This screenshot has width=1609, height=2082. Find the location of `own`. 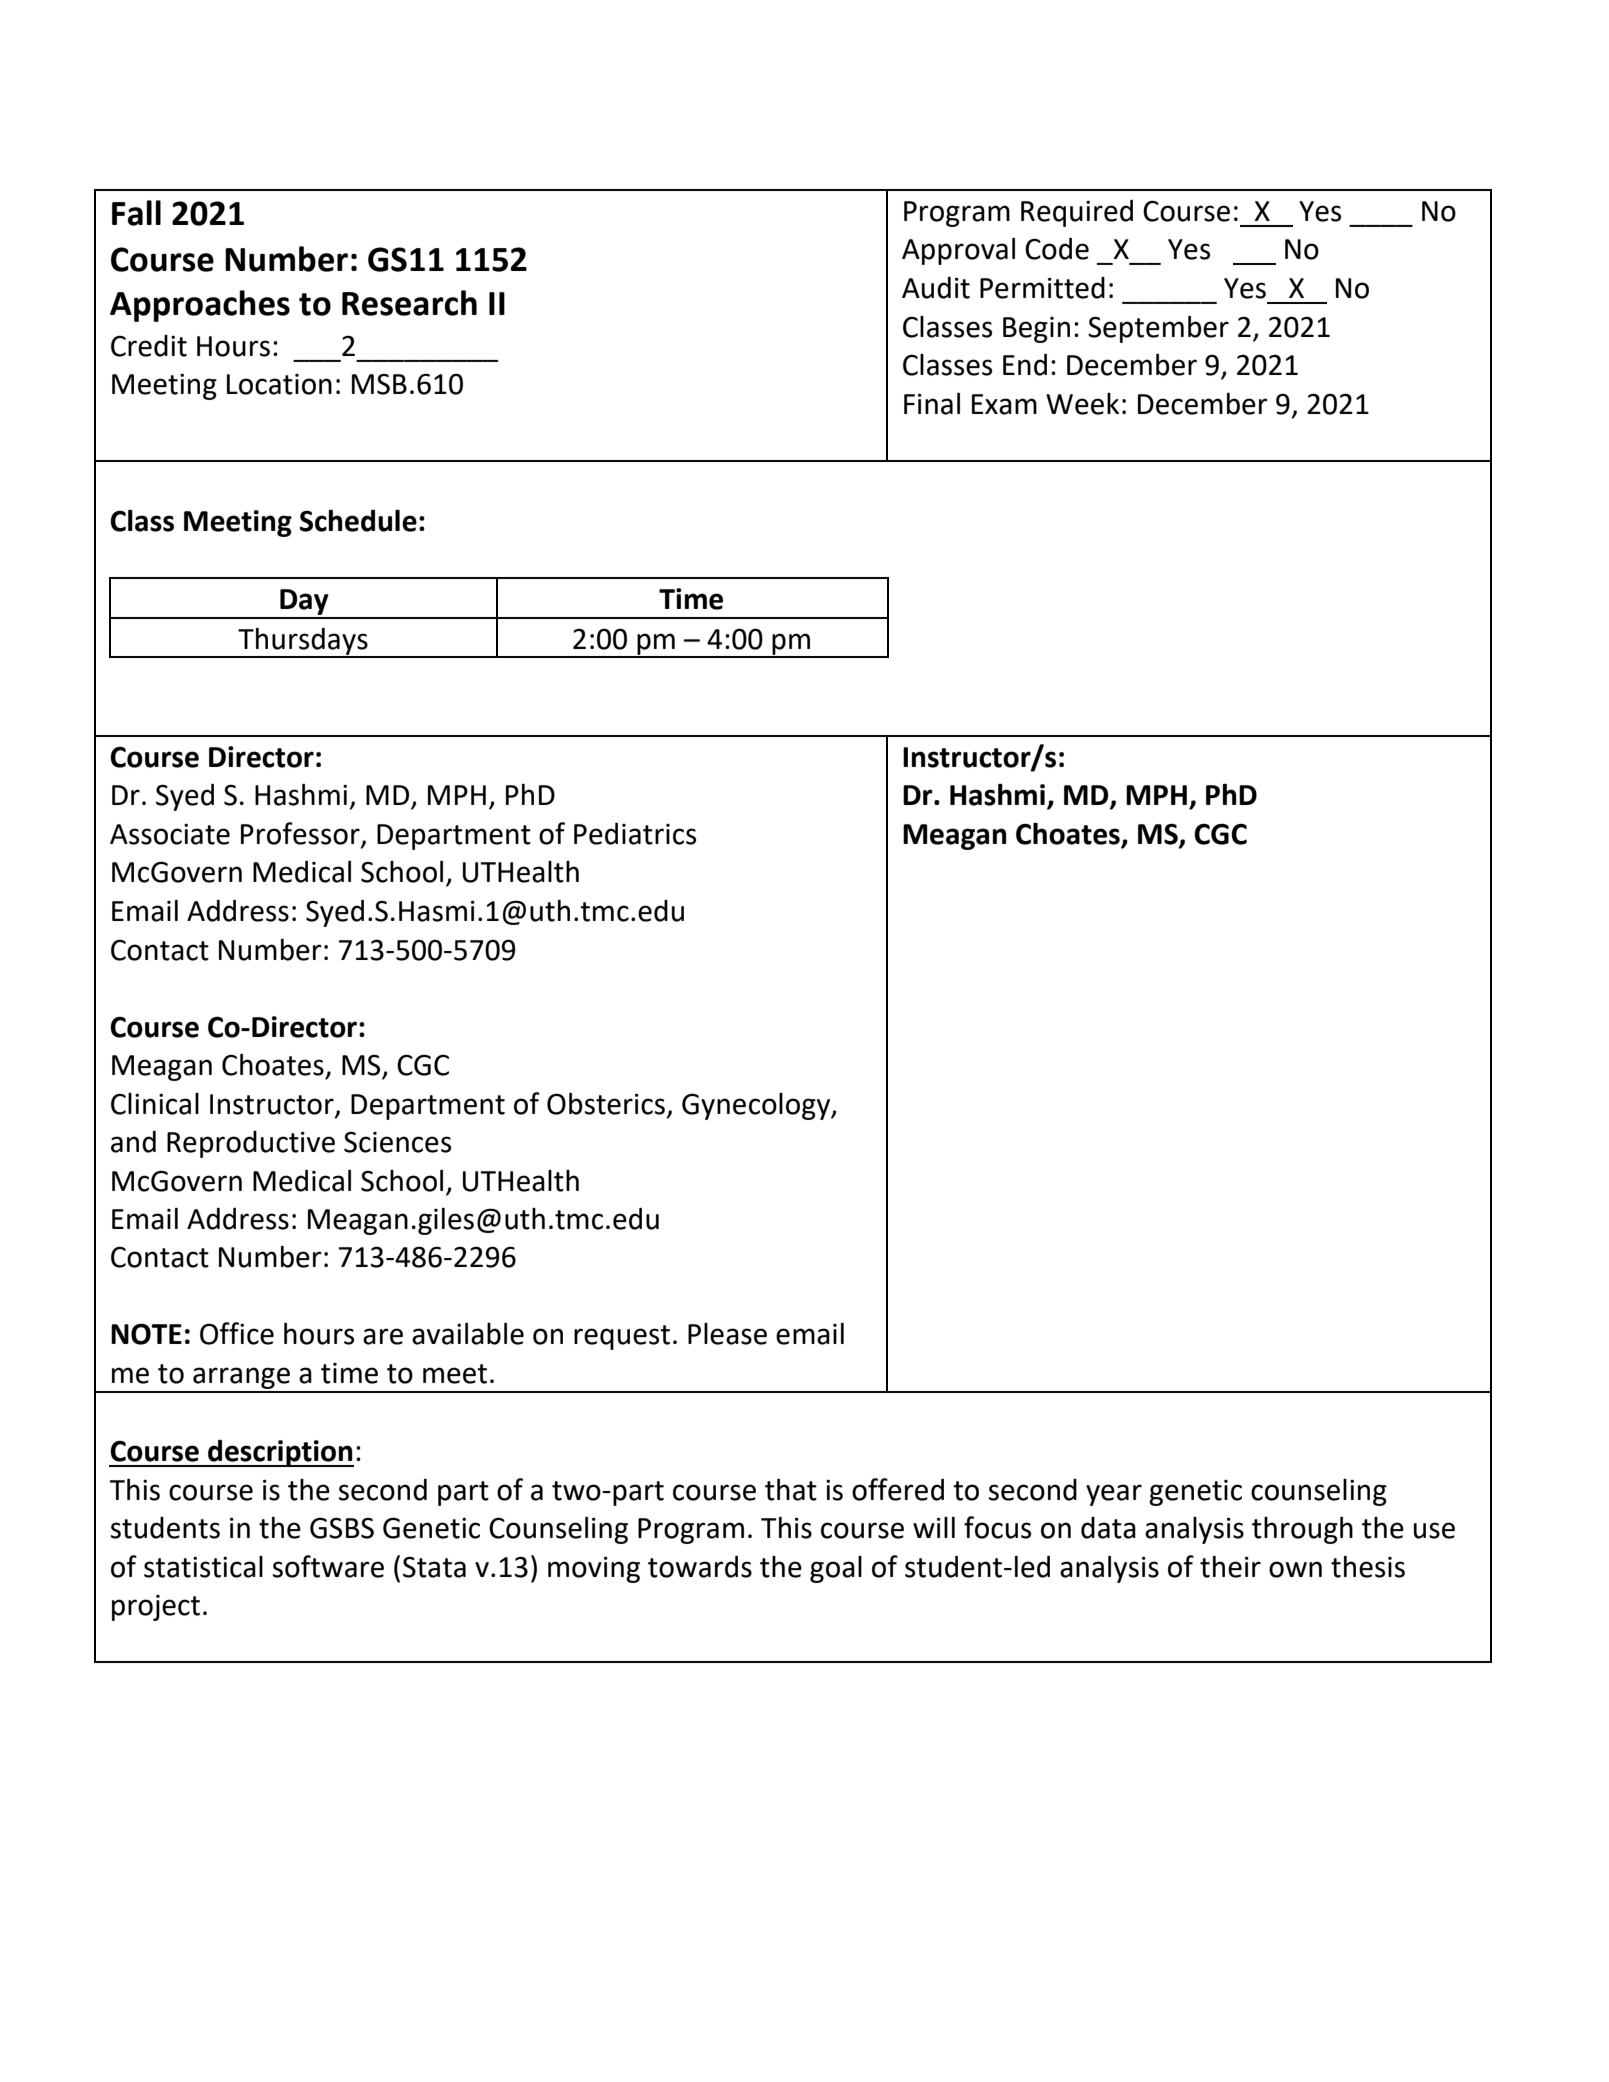

own is located at coordinates (1295, 1569).
